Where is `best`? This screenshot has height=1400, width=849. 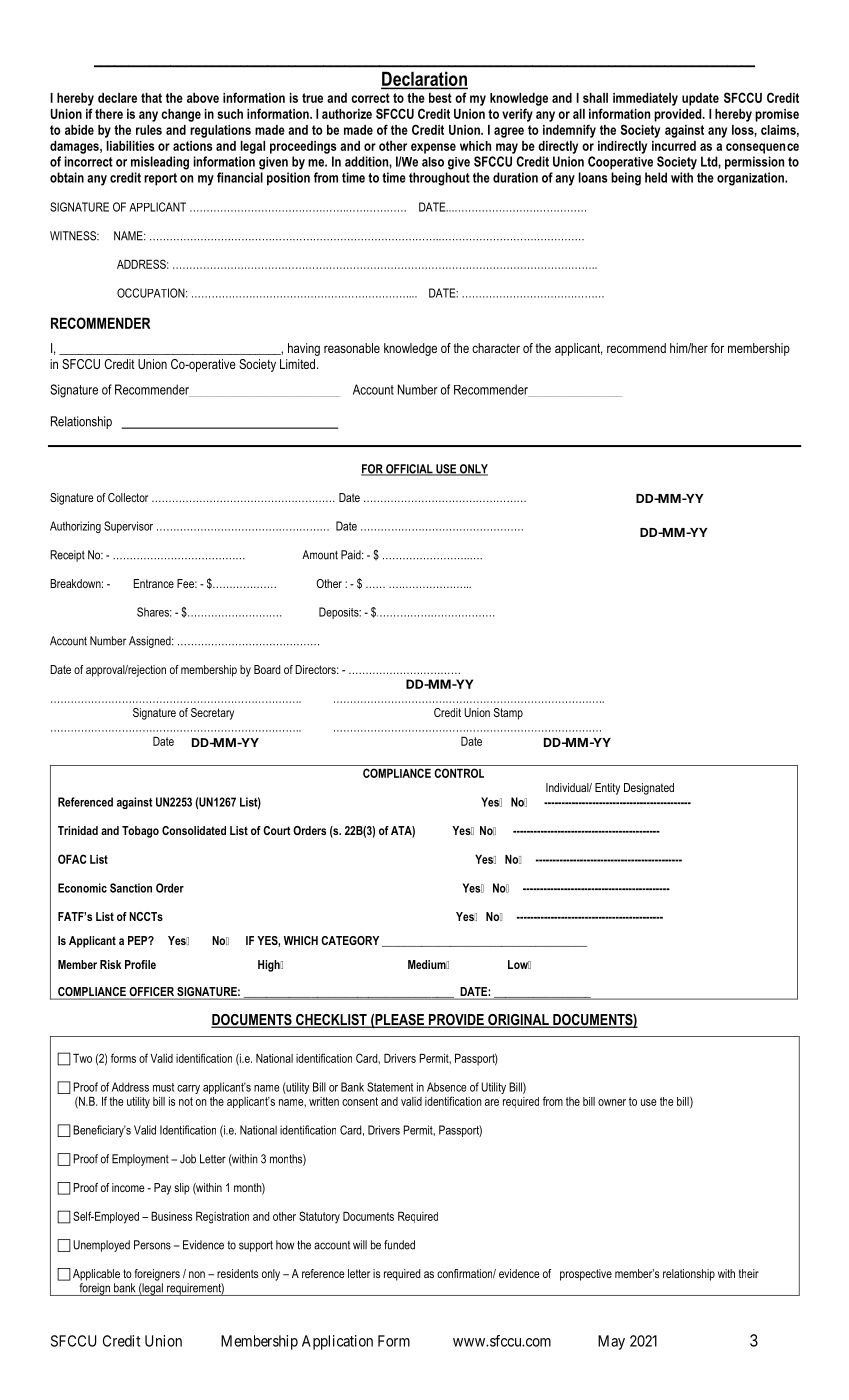 best is located at coordinates (440, 98).
